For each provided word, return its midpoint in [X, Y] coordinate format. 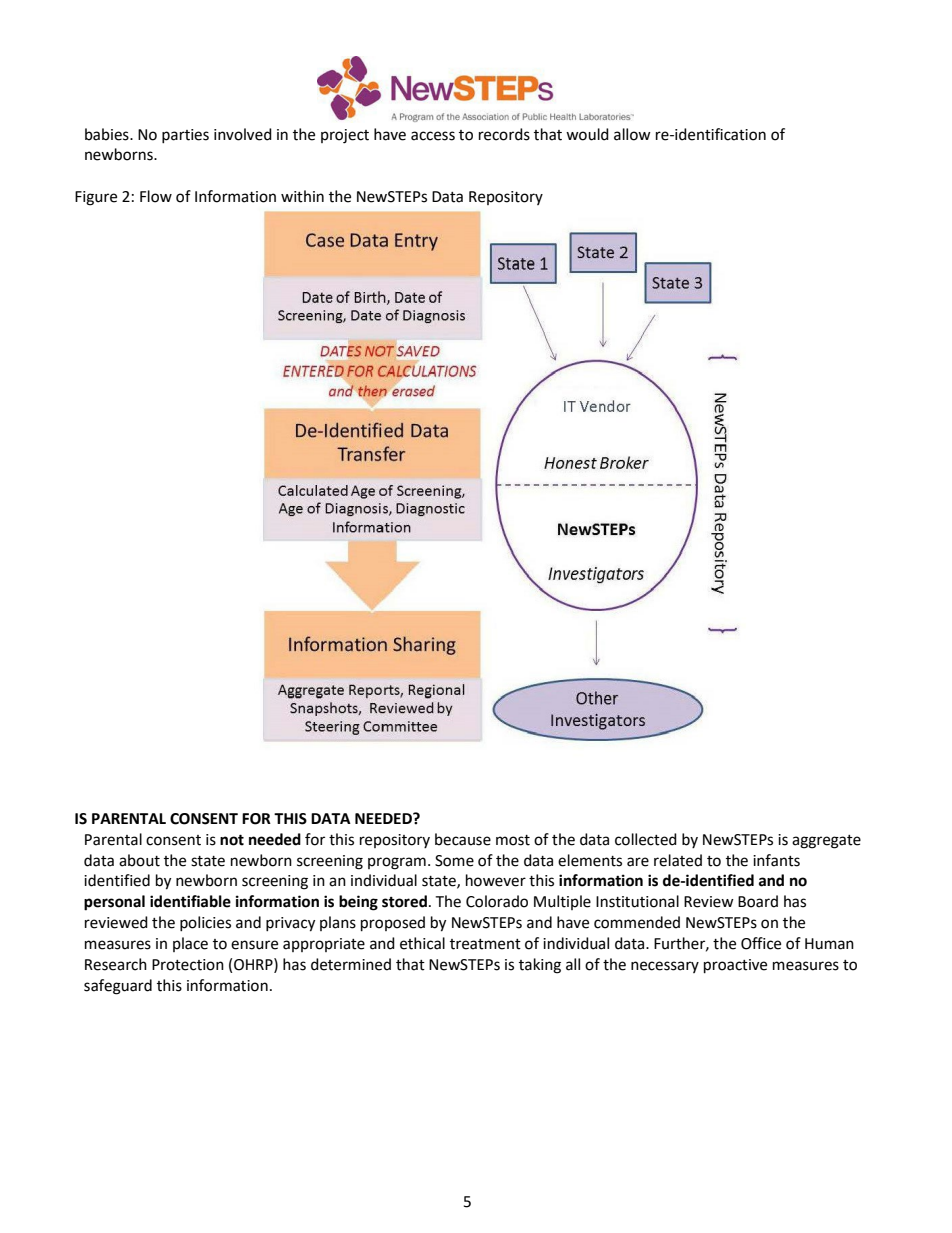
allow [632, 134]
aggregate [826, 842]
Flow [156, 196]
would [587, 134]
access [433, 136]
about [139, 860]
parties [185, 136]
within [302, 196]
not [232, 840]
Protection [188, 965]
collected [646, 839]
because [463, 839]
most [513, 840]
